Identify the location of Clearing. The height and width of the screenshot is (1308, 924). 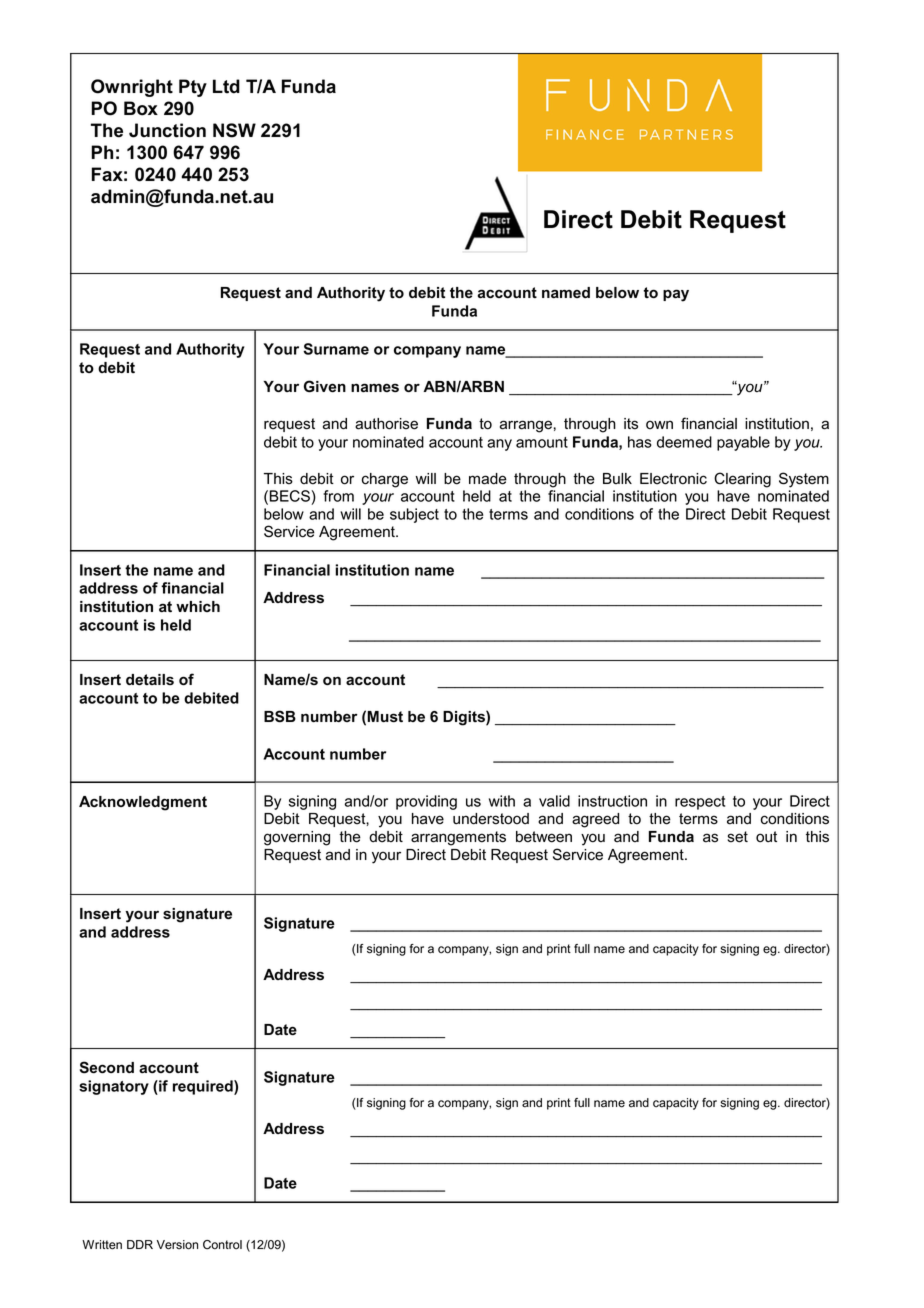
(742, 480).
